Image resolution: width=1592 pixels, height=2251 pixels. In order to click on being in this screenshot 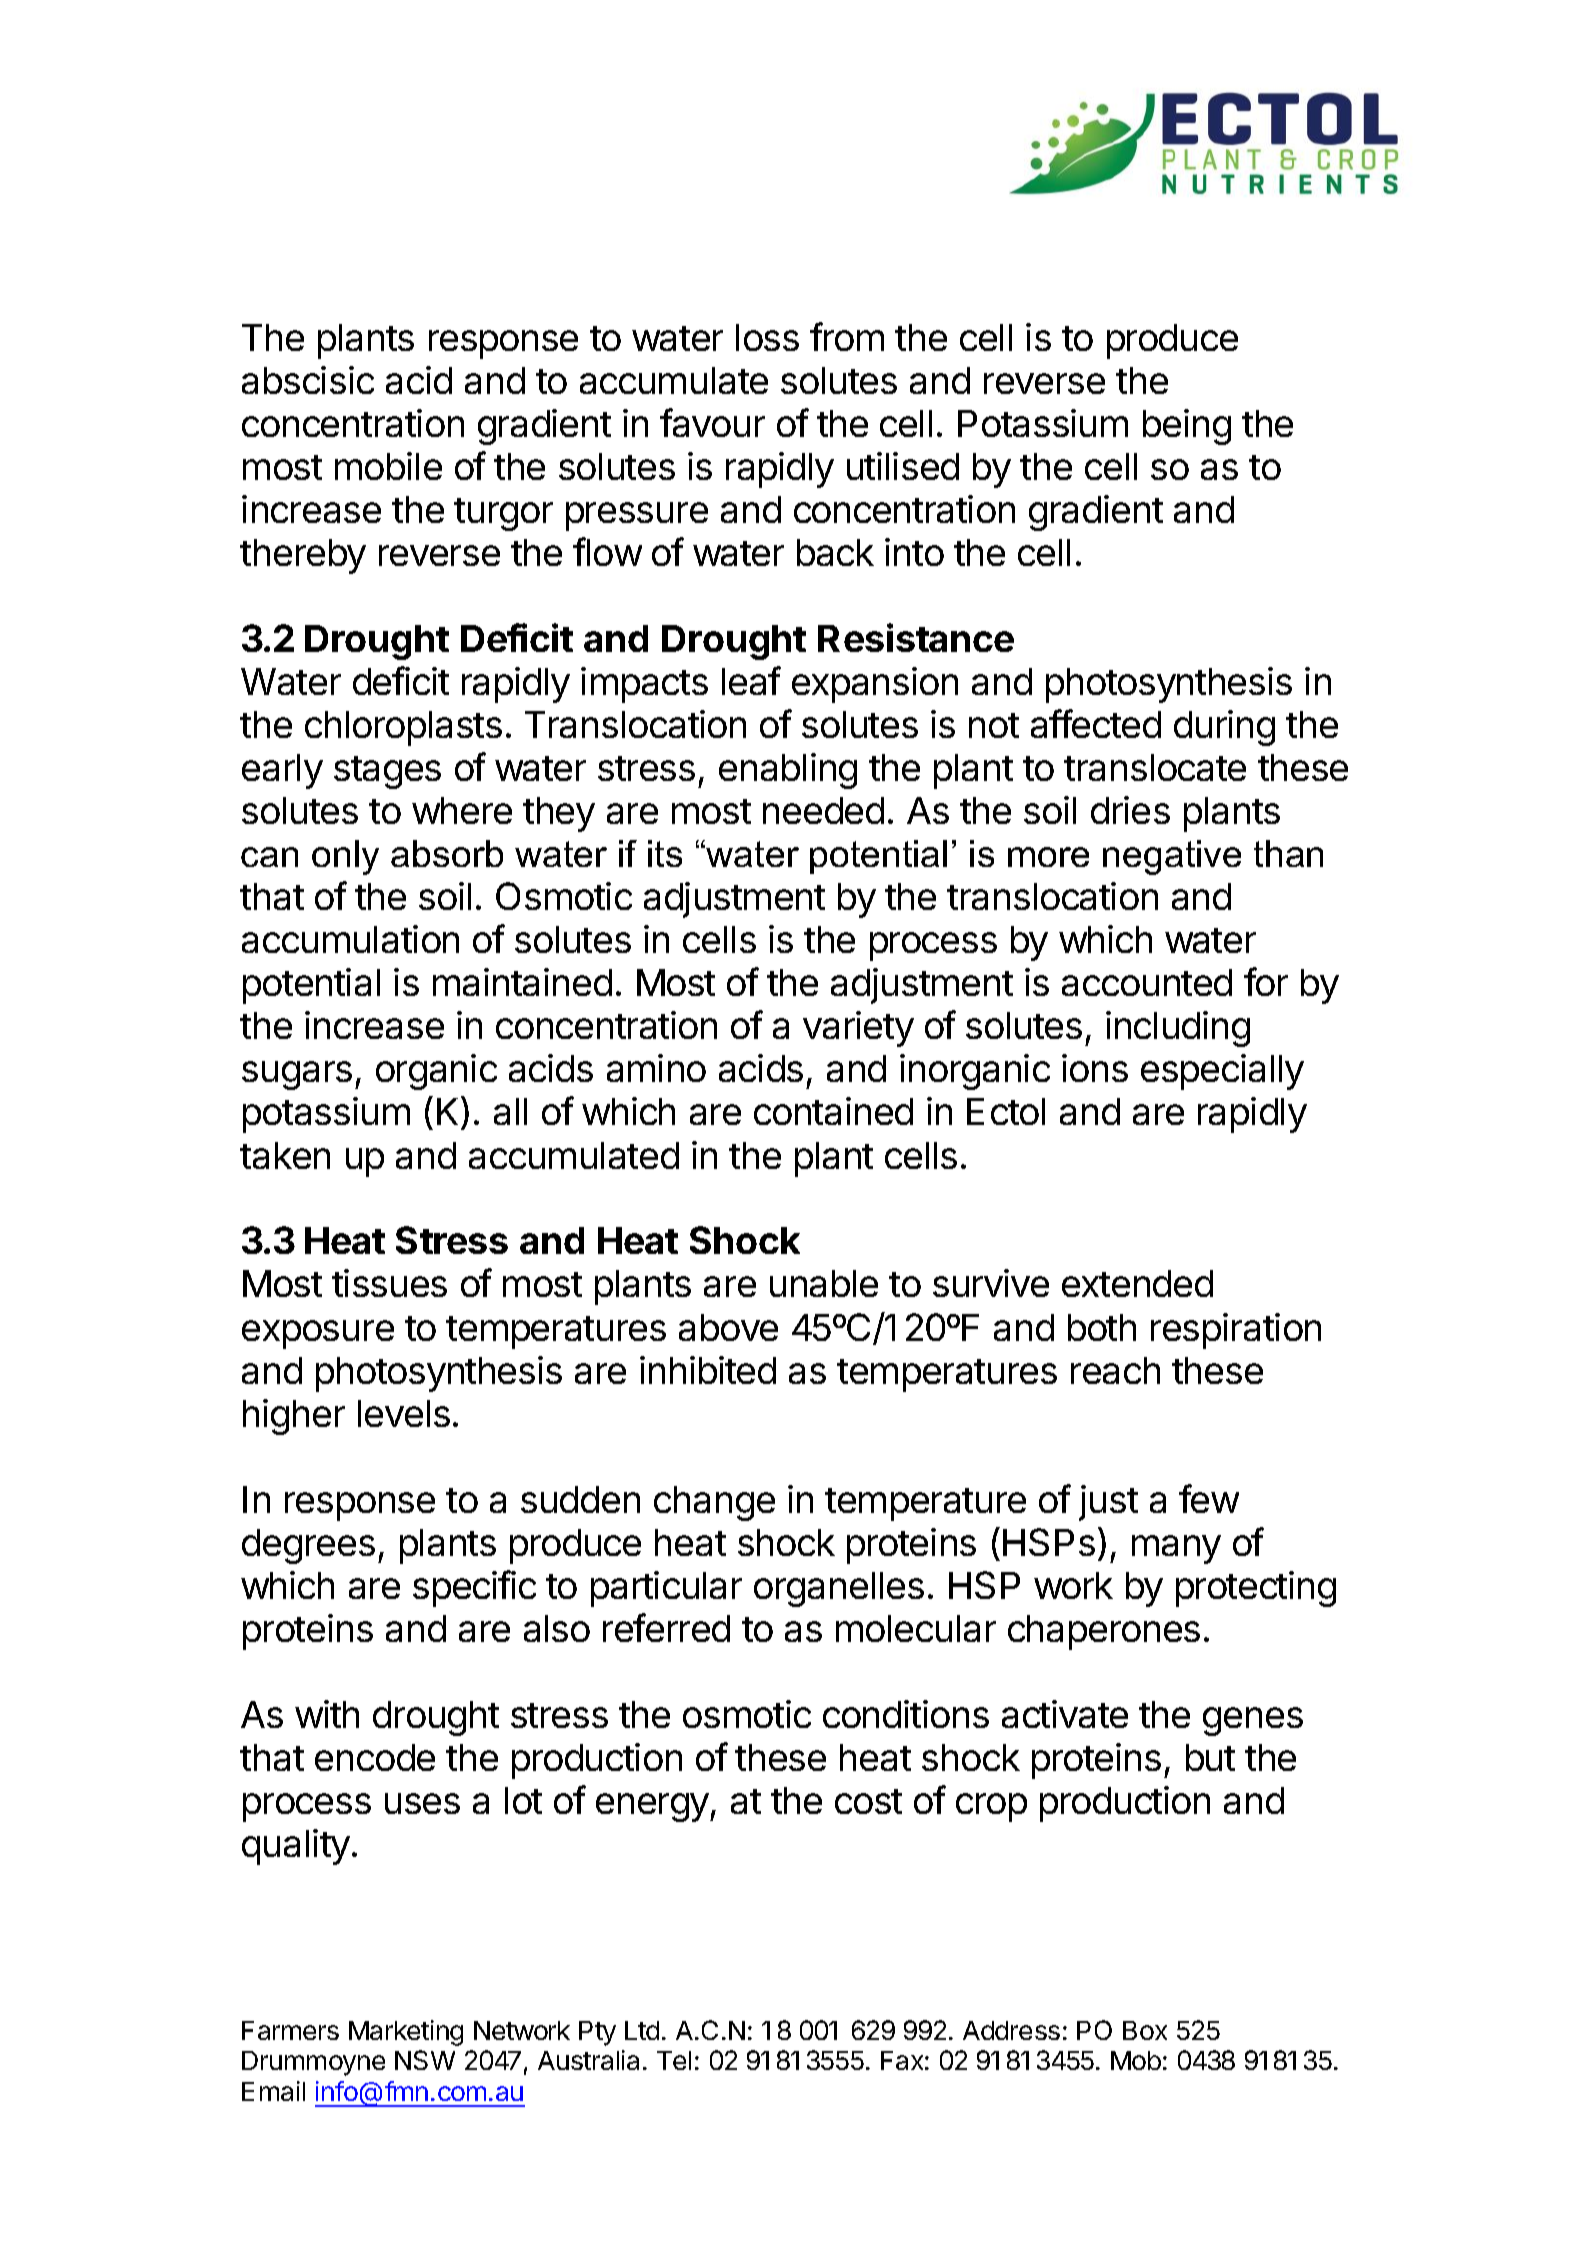, I will do `click(1187, 427)`.
